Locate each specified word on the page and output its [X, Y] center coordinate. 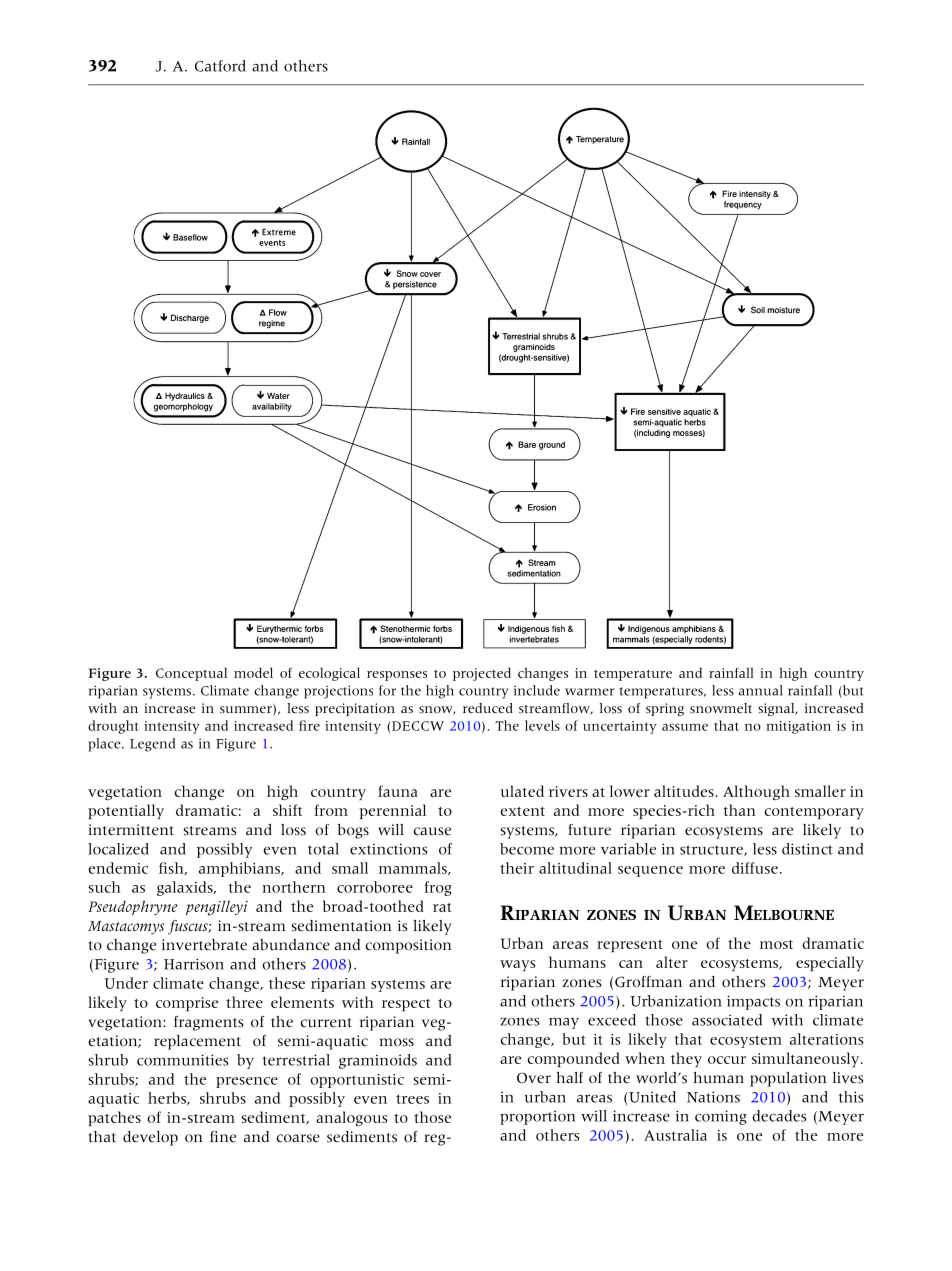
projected [482, 674]
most [776, 944]
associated [727, 1020]
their [517, 868]
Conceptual [191, 674]
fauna [398, 791]
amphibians [240, 869]
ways [517, 965]
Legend [153, 745]
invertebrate [204, 945]
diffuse [755, 868]
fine [223, 1137]
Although [756, 792]
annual [761, 690]
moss [397, 1042]
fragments [208, 1023]
